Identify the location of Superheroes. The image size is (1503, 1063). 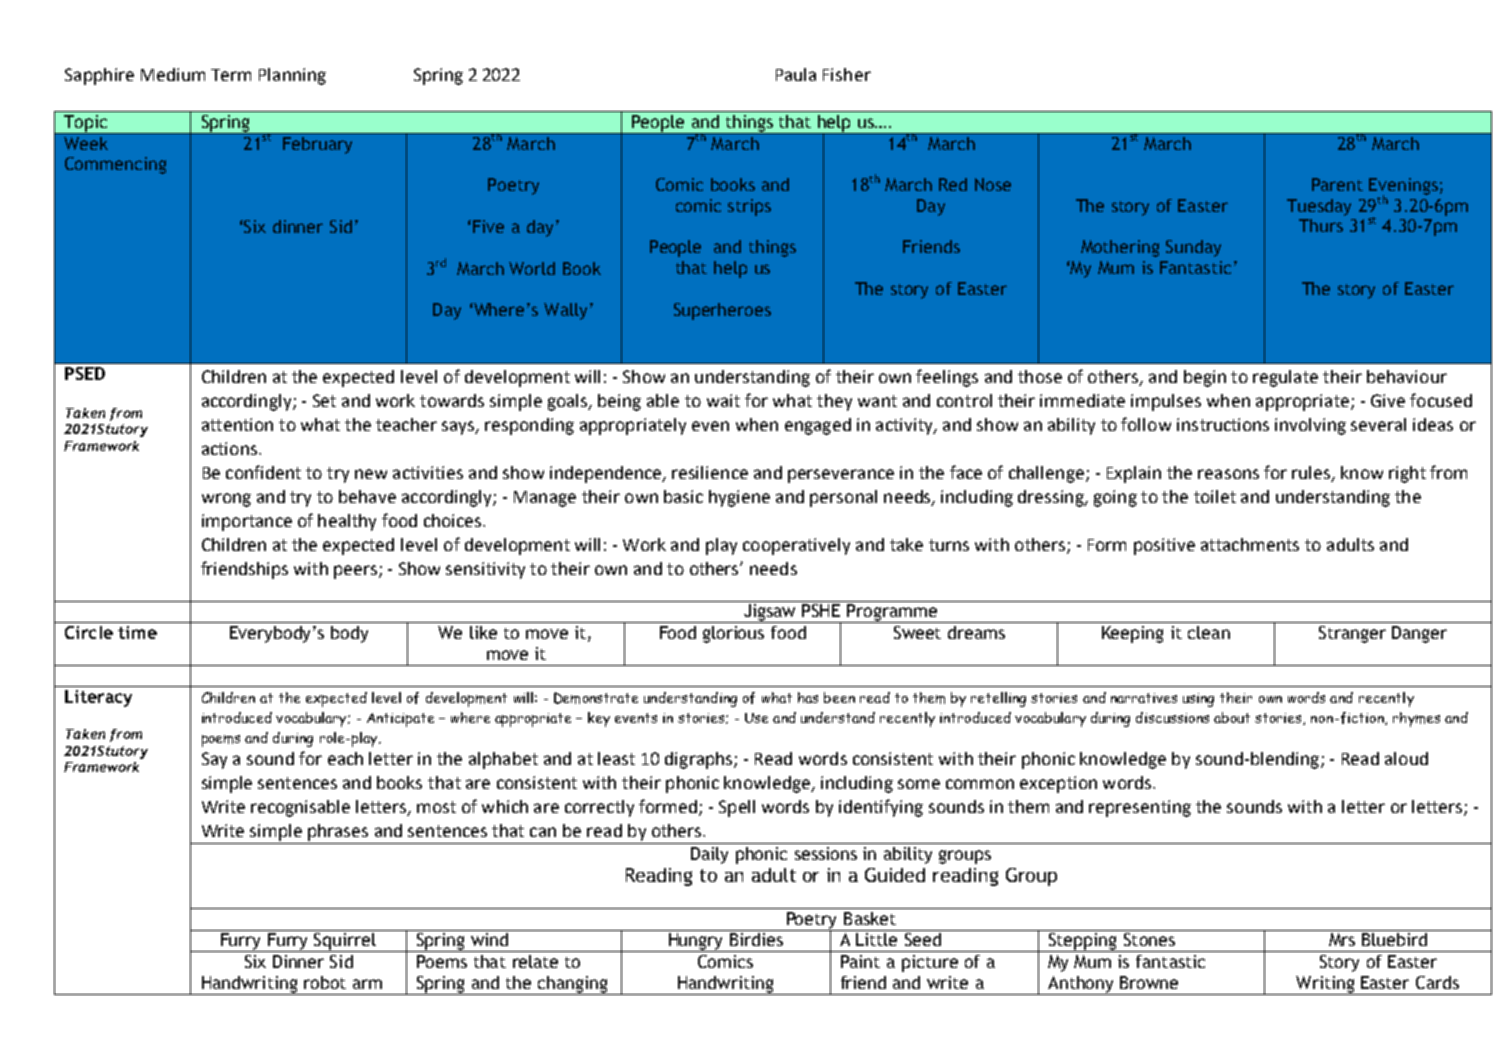
(722, 311).
